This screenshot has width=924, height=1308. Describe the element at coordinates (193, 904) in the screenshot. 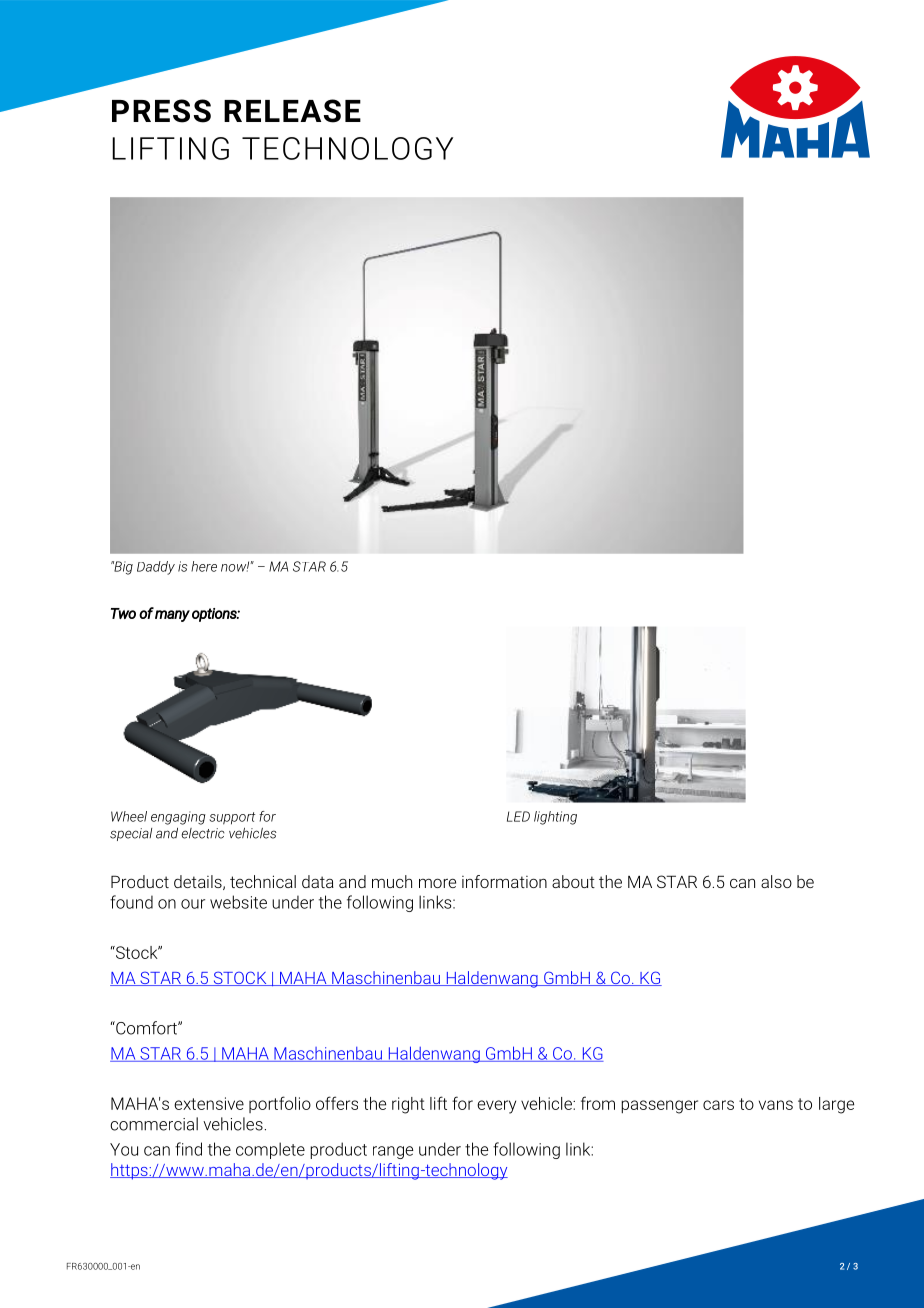

I see `our` at that location.
